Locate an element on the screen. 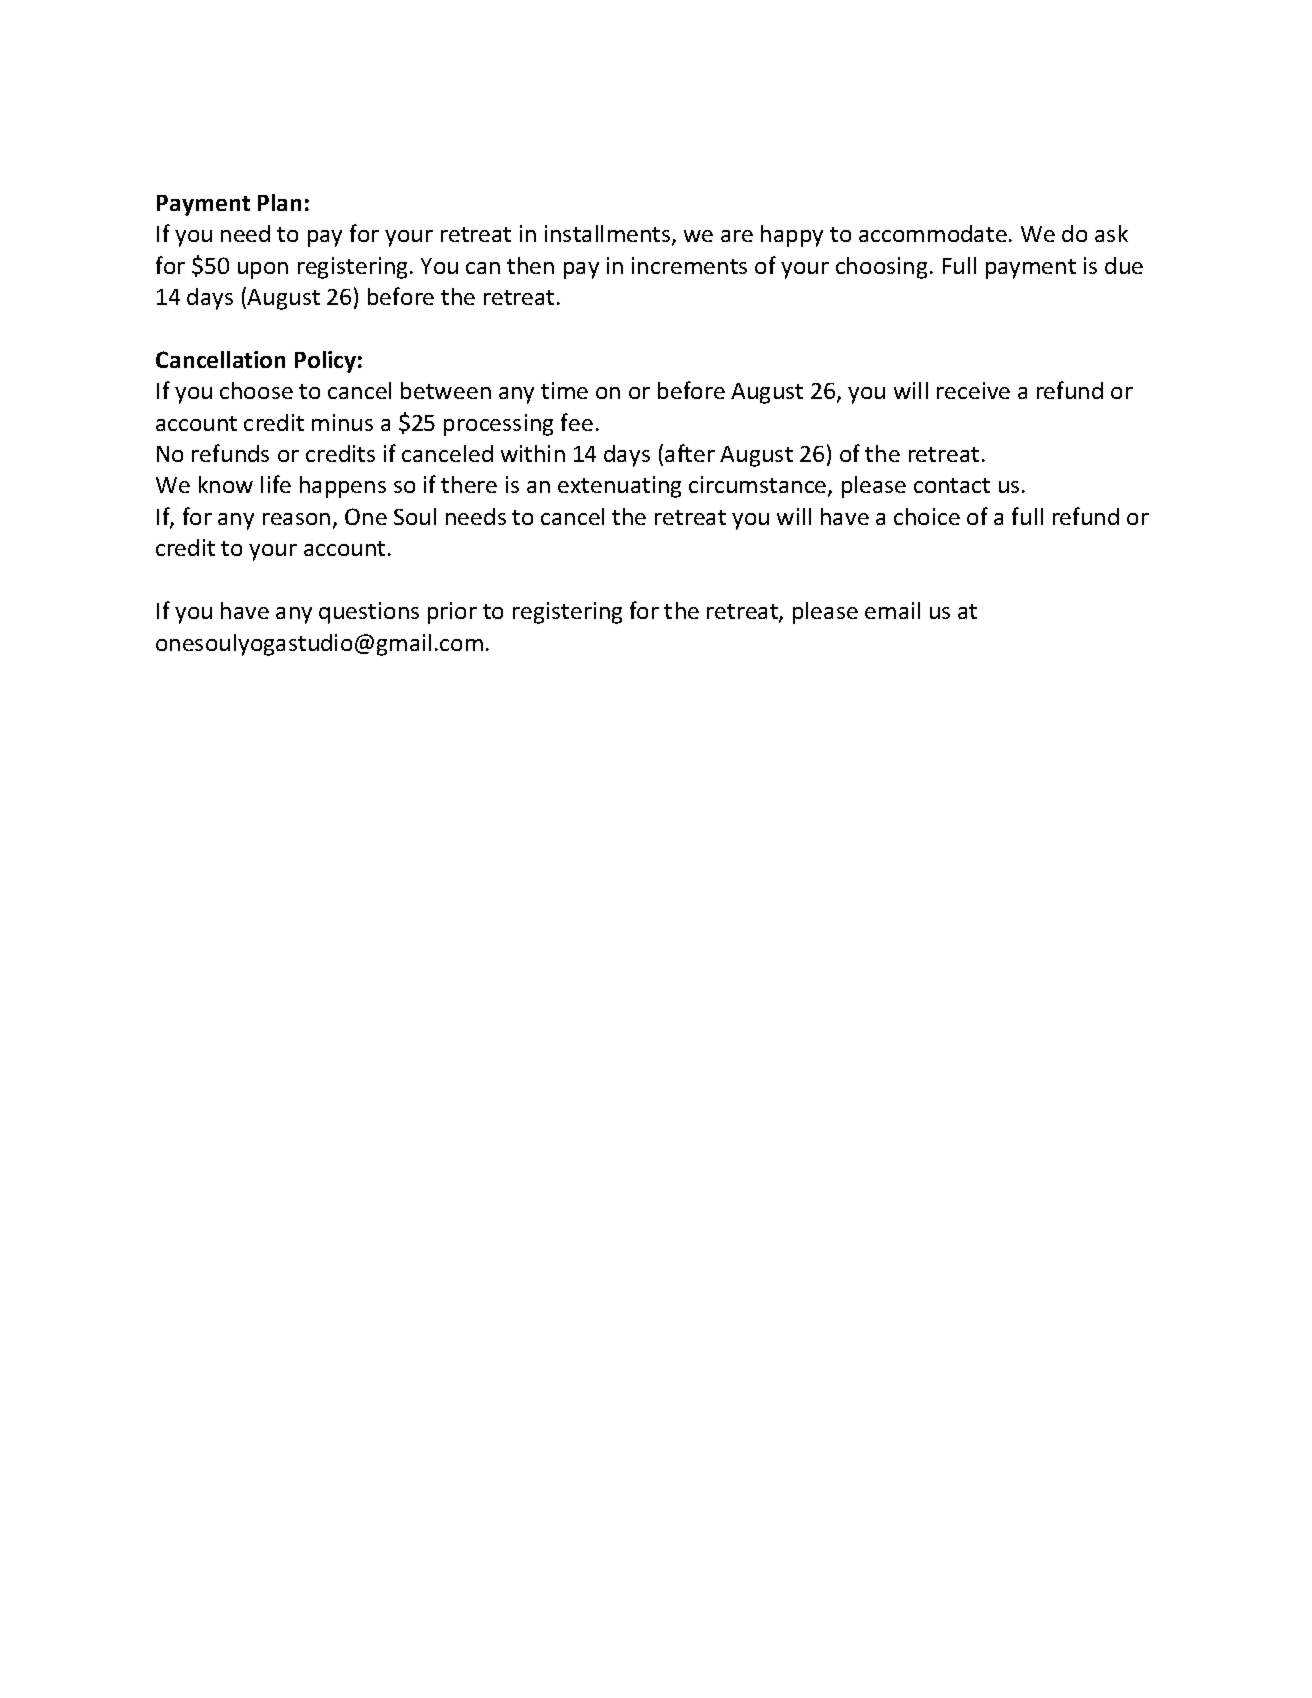 This screenshot has height=1698, width=1312. email is located at coordinates (892, 610).
